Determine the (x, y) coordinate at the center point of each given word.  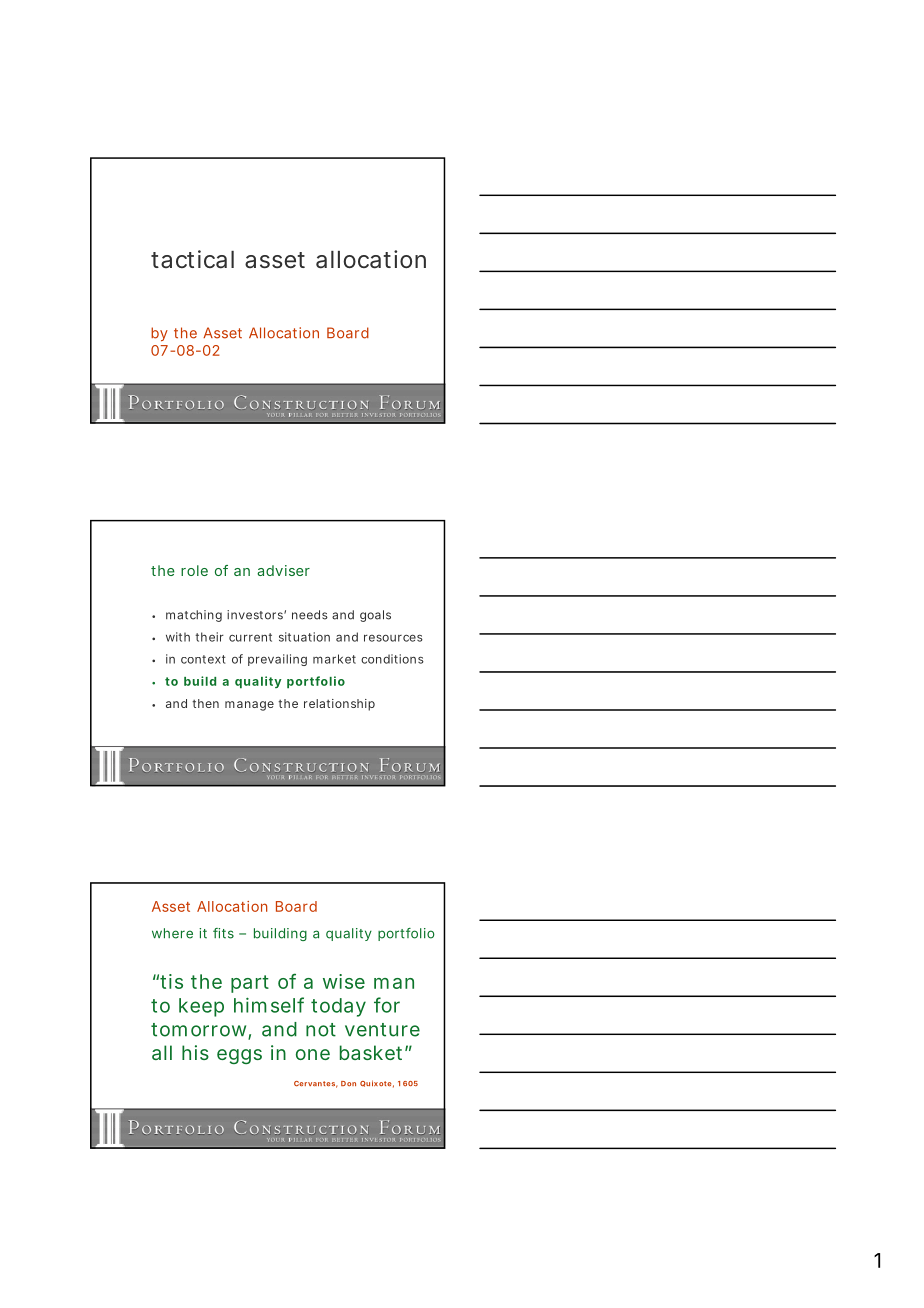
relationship (339, 705)
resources (393, 638)
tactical (192, 259)
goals (375, 616)
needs (310, 615)
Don (348, 1083)
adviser (283, 570)
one (313, 1054)
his (195, 1052)
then (205, 703)
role (194, 570)
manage (249, 706)
